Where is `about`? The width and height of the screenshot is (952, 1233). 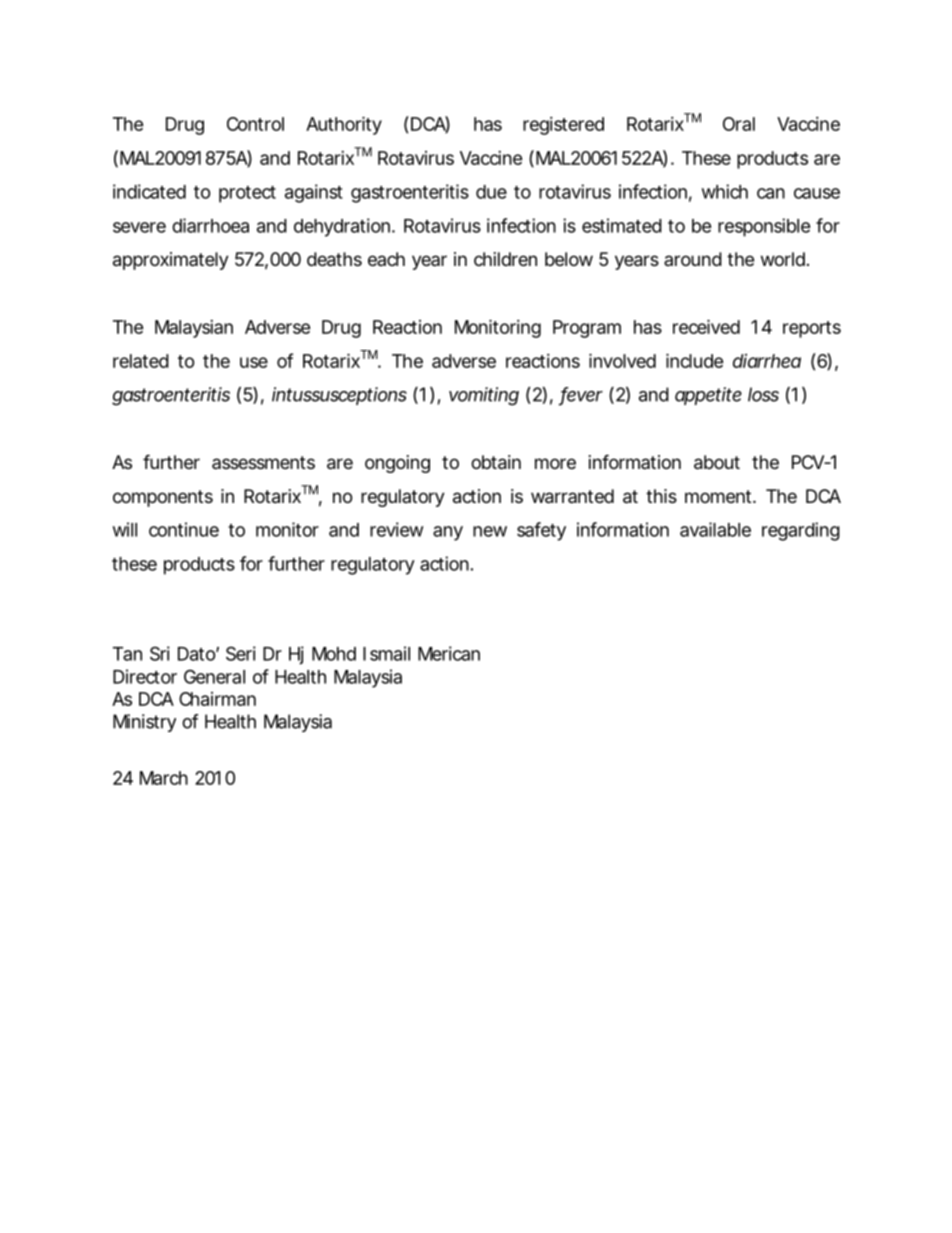
about is located at coordinates (717, 462).
